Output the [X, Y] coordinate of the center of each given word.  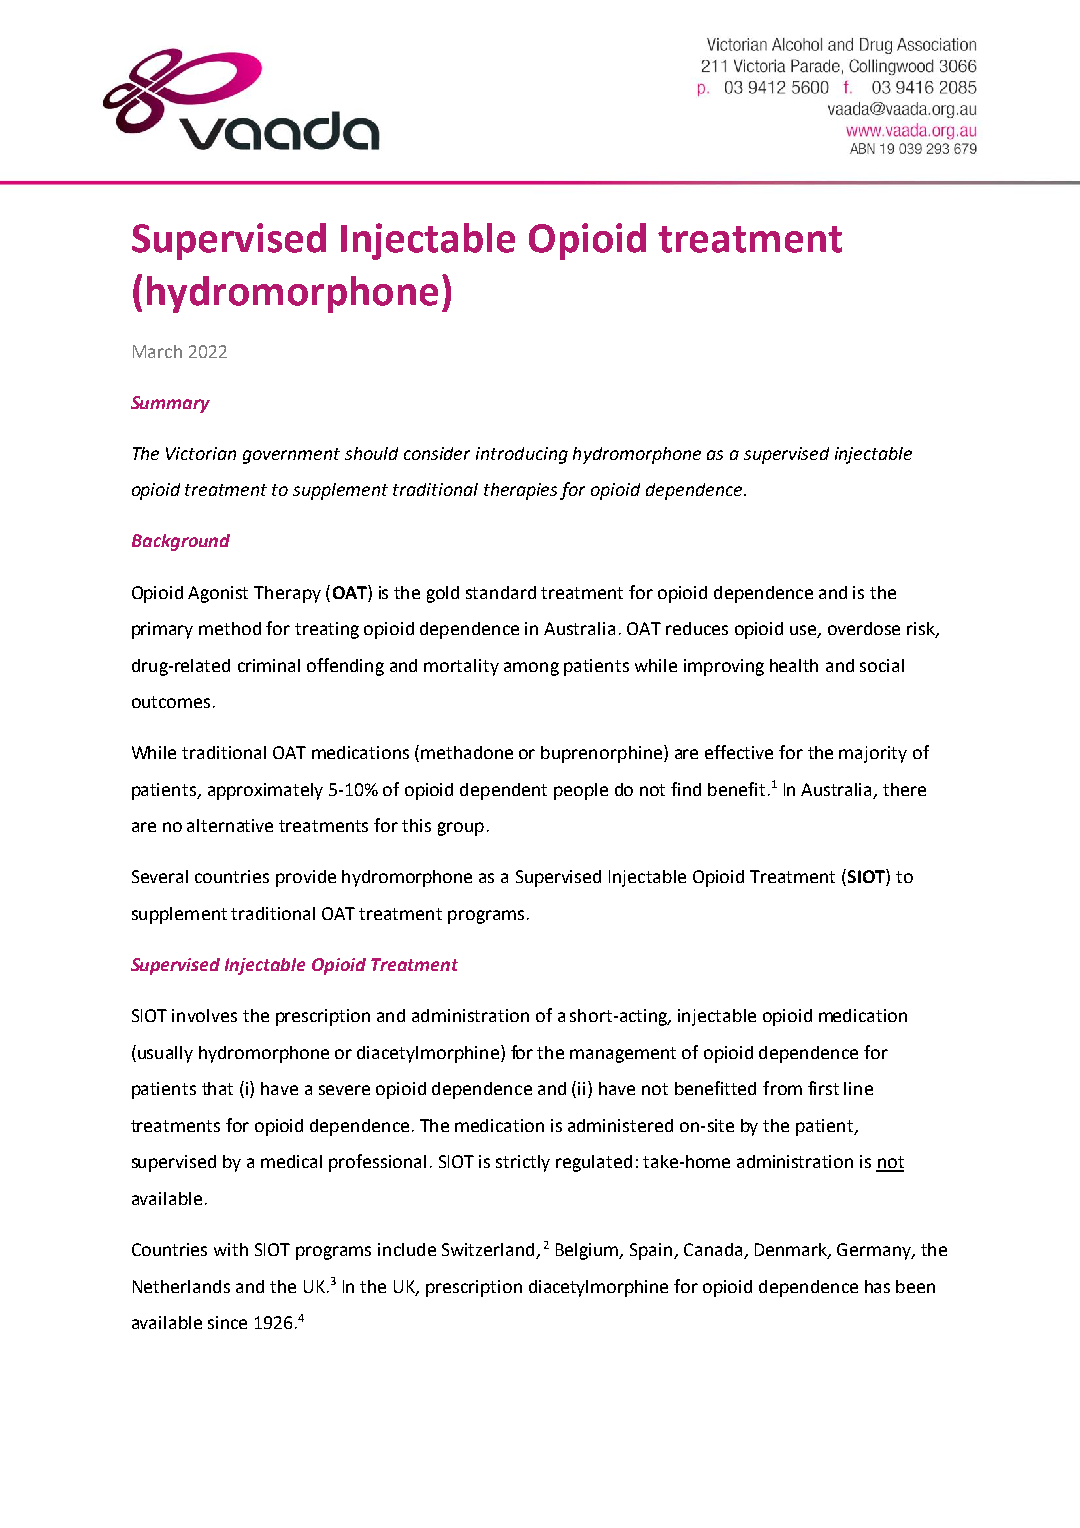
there [904, 789]
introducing [522, 455]
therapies [520, 491]
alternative [230, 825]
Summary [170, 404]
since [227, 1322]
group [461, 829]
